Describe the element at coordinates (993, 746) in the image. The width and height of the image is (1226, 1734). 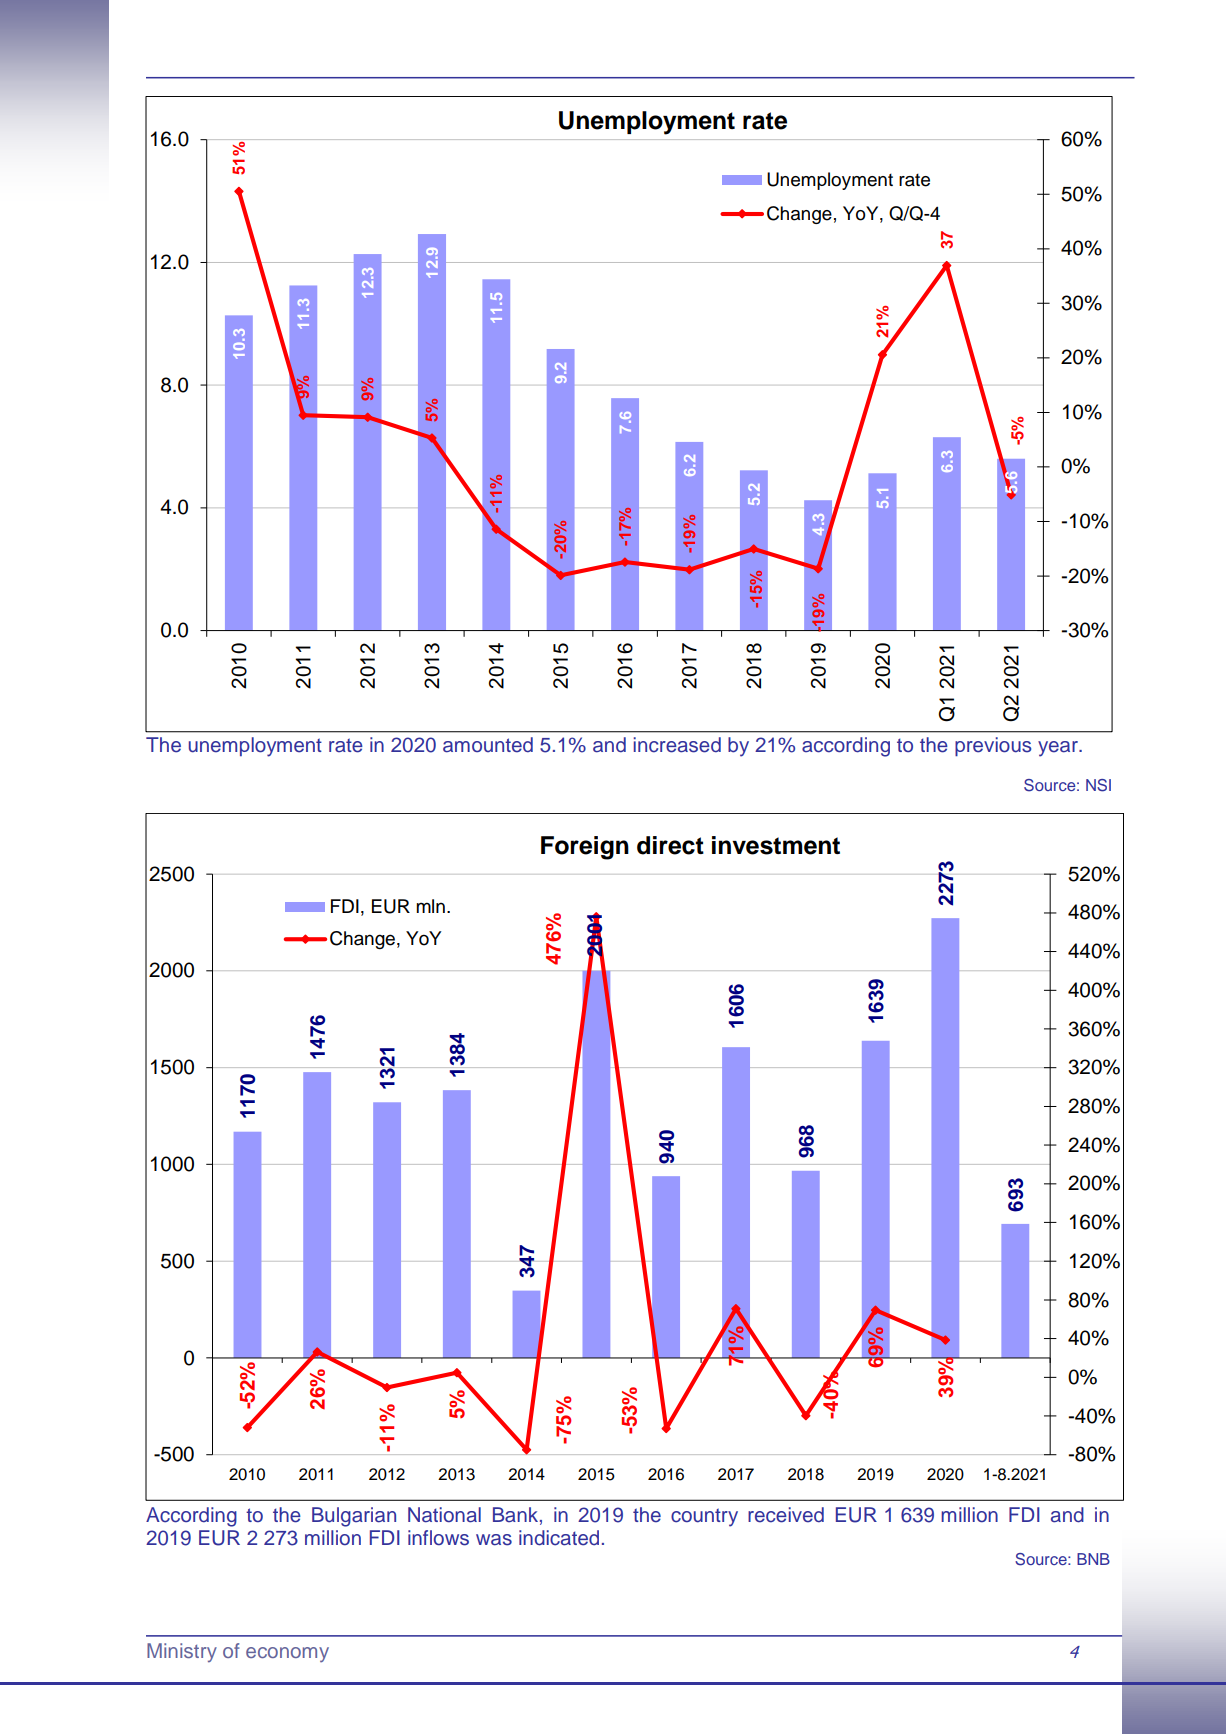
I see `previous` at that location.
